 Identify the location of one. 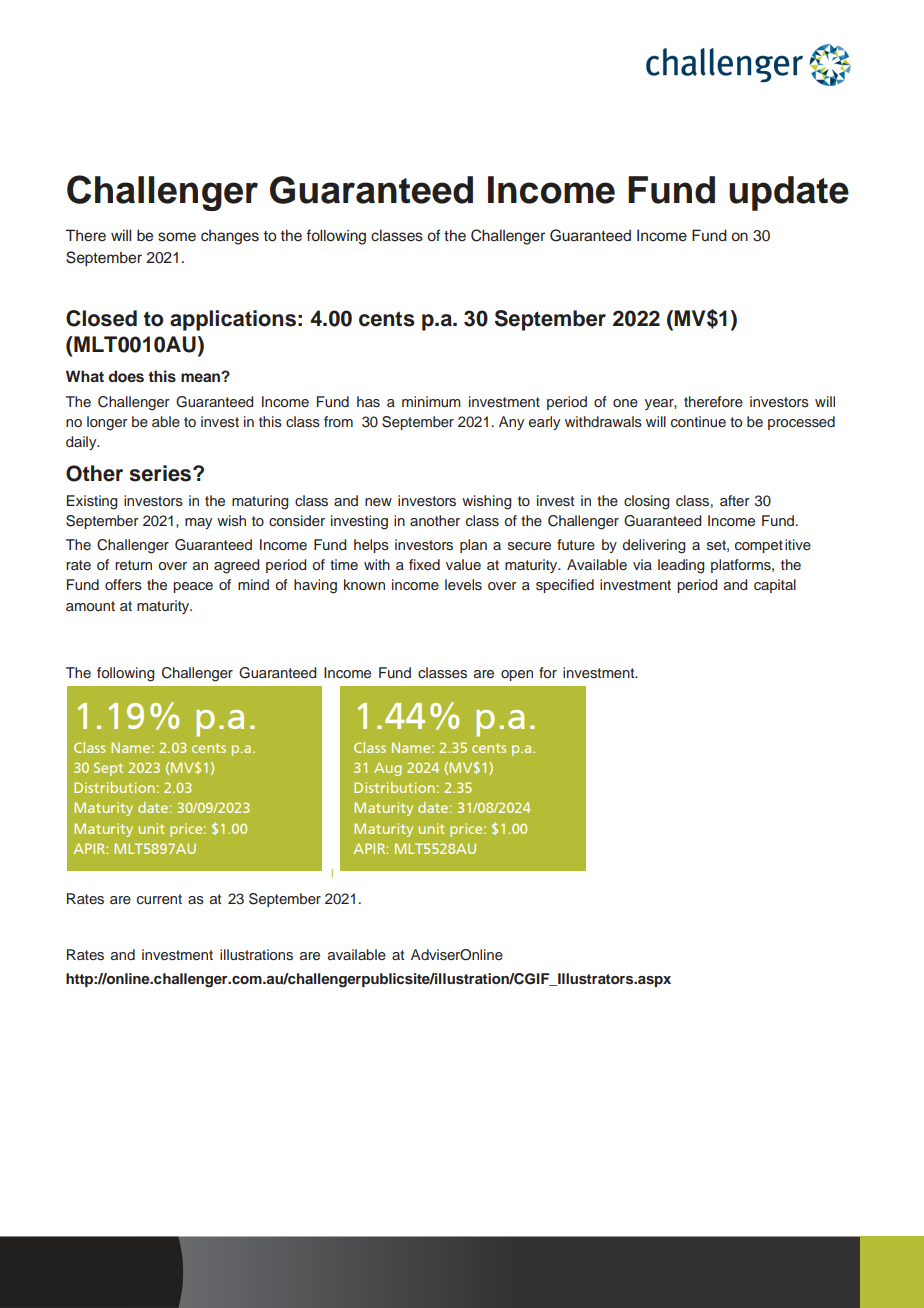
(625, 403).
